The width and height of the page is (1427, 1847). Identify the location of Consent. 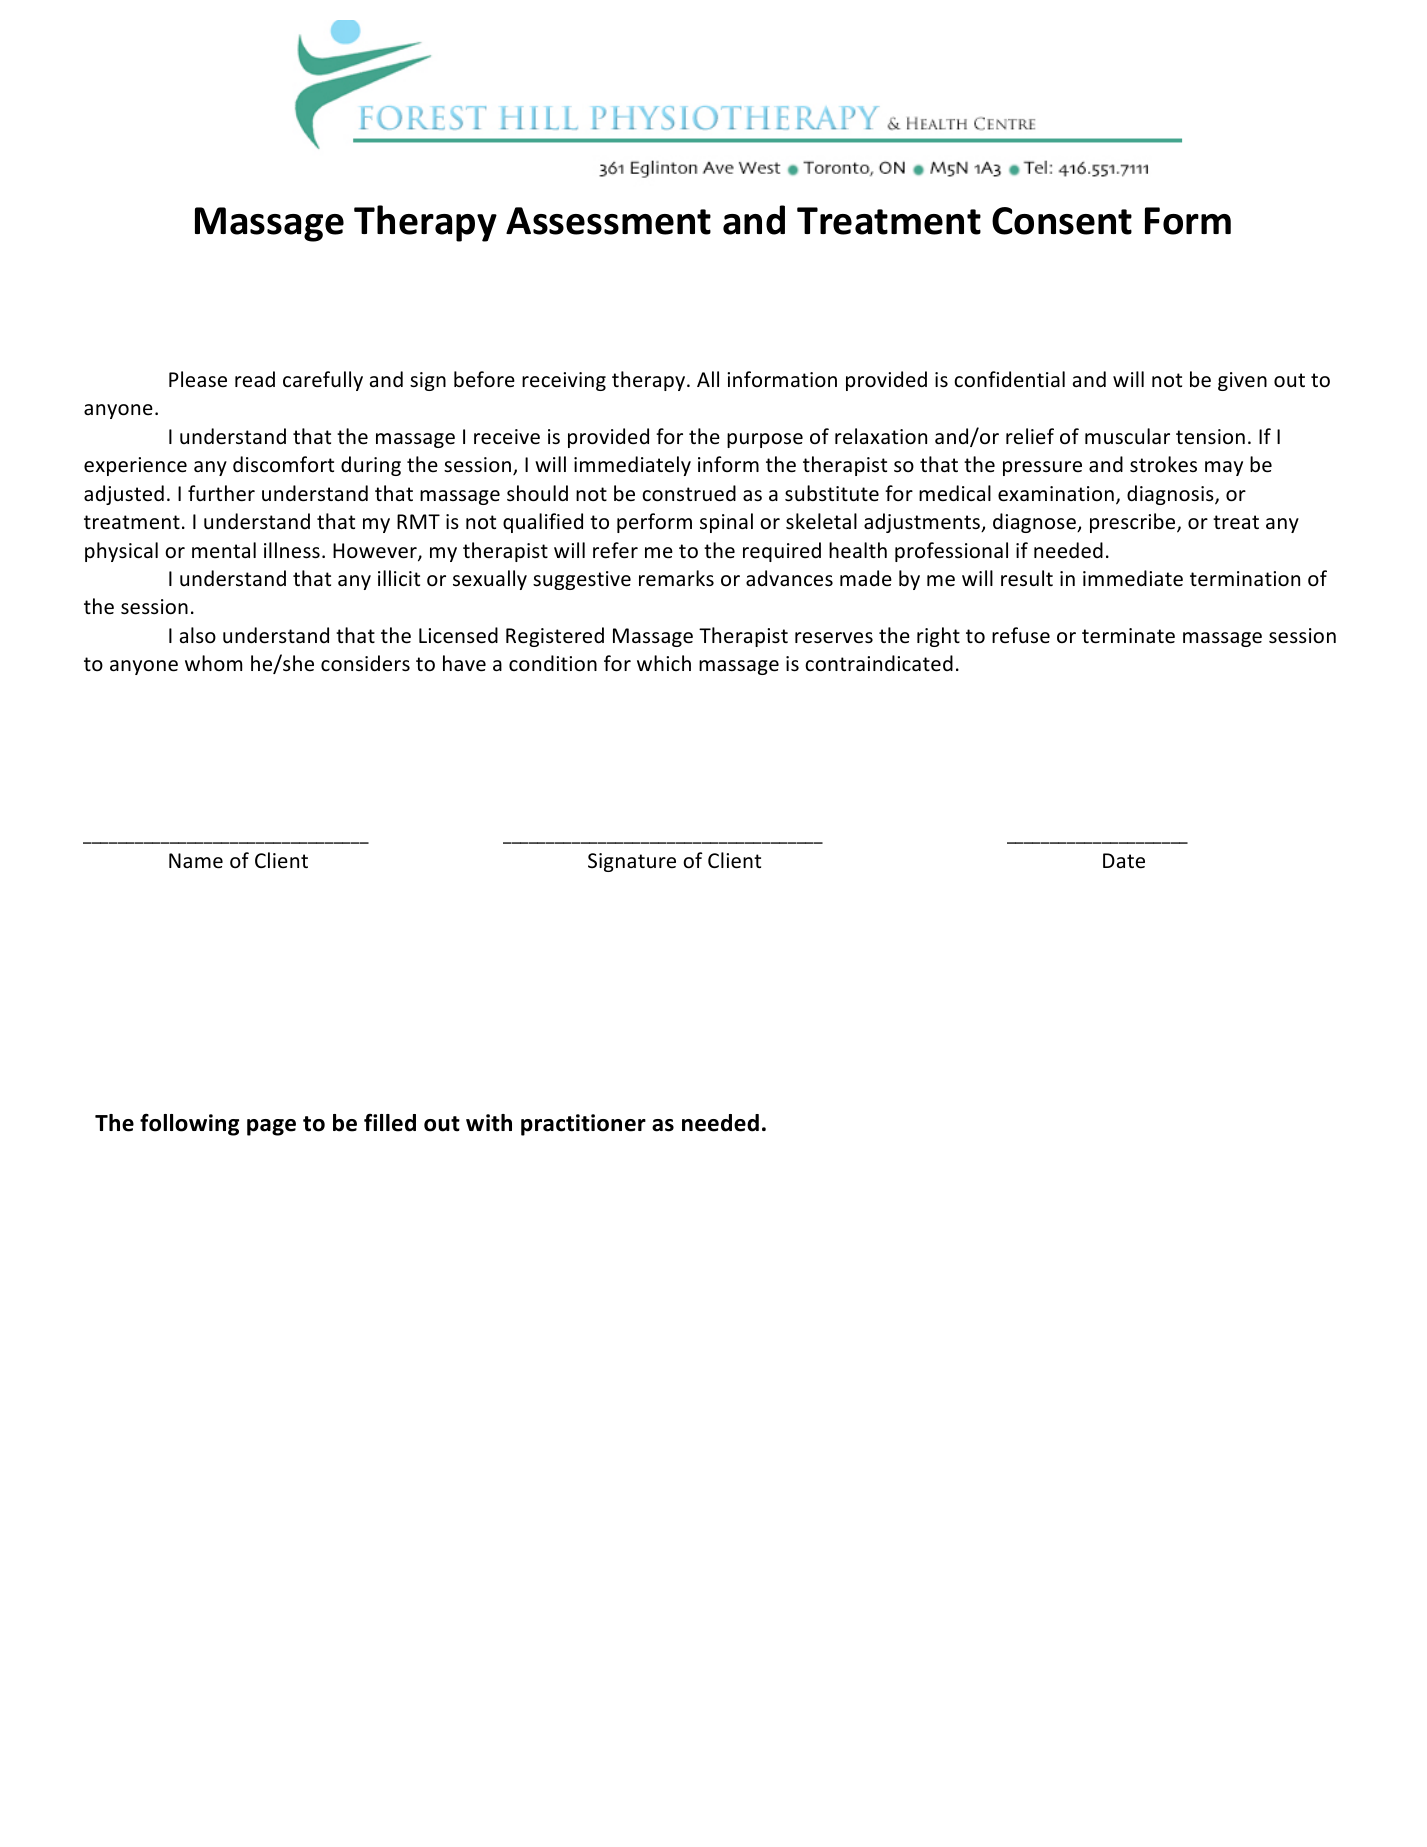
(1062, 221).
